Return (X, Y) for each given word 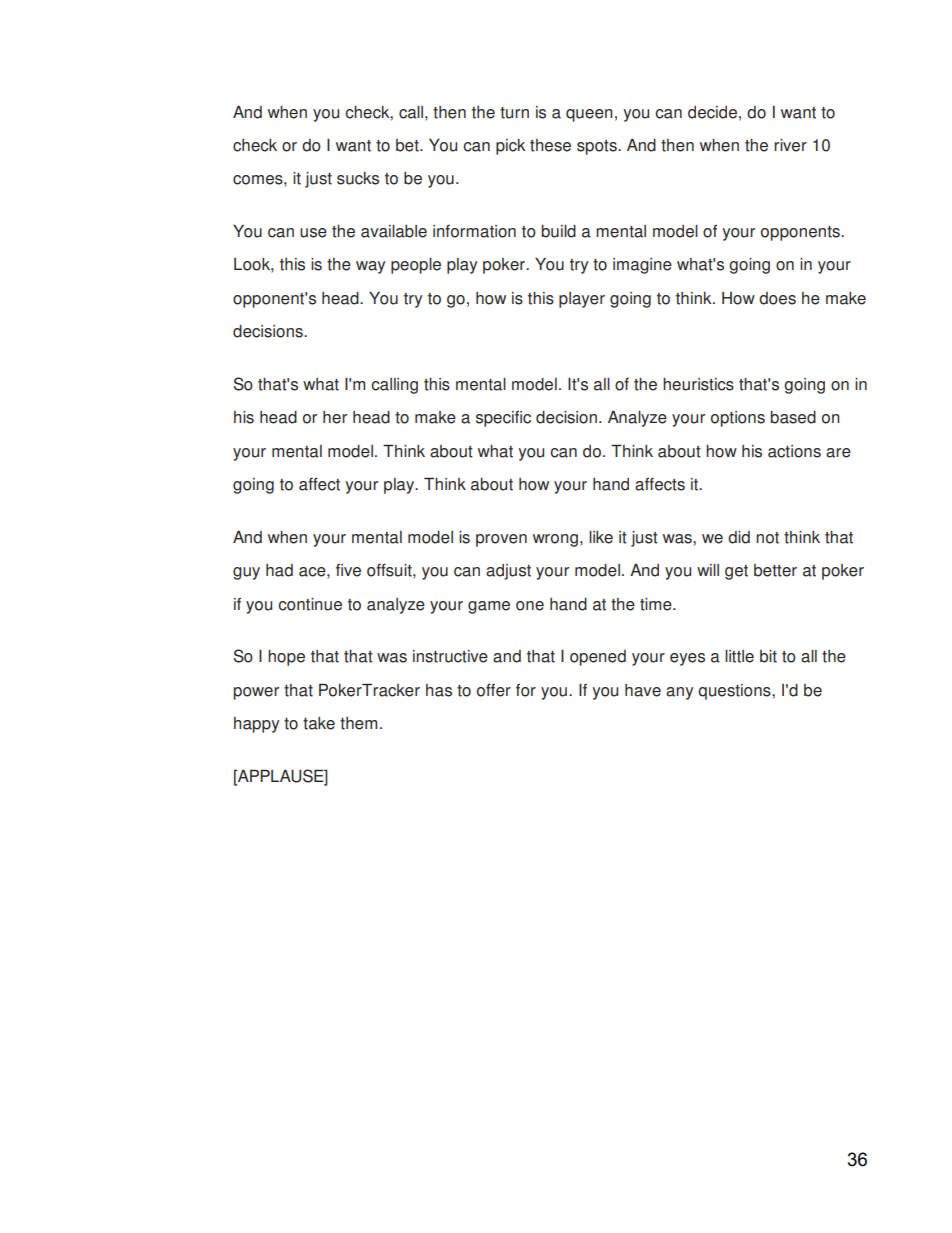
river (790, 145)
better (775, 570)
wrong (555, 540)
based (793, 417)
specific (503, 419)
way (370, 267)
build (559, 231)
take (319, 723)
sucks (358, 178)
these (550, 145)
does (777, 298)
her (335, 417)
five (348, 570)
